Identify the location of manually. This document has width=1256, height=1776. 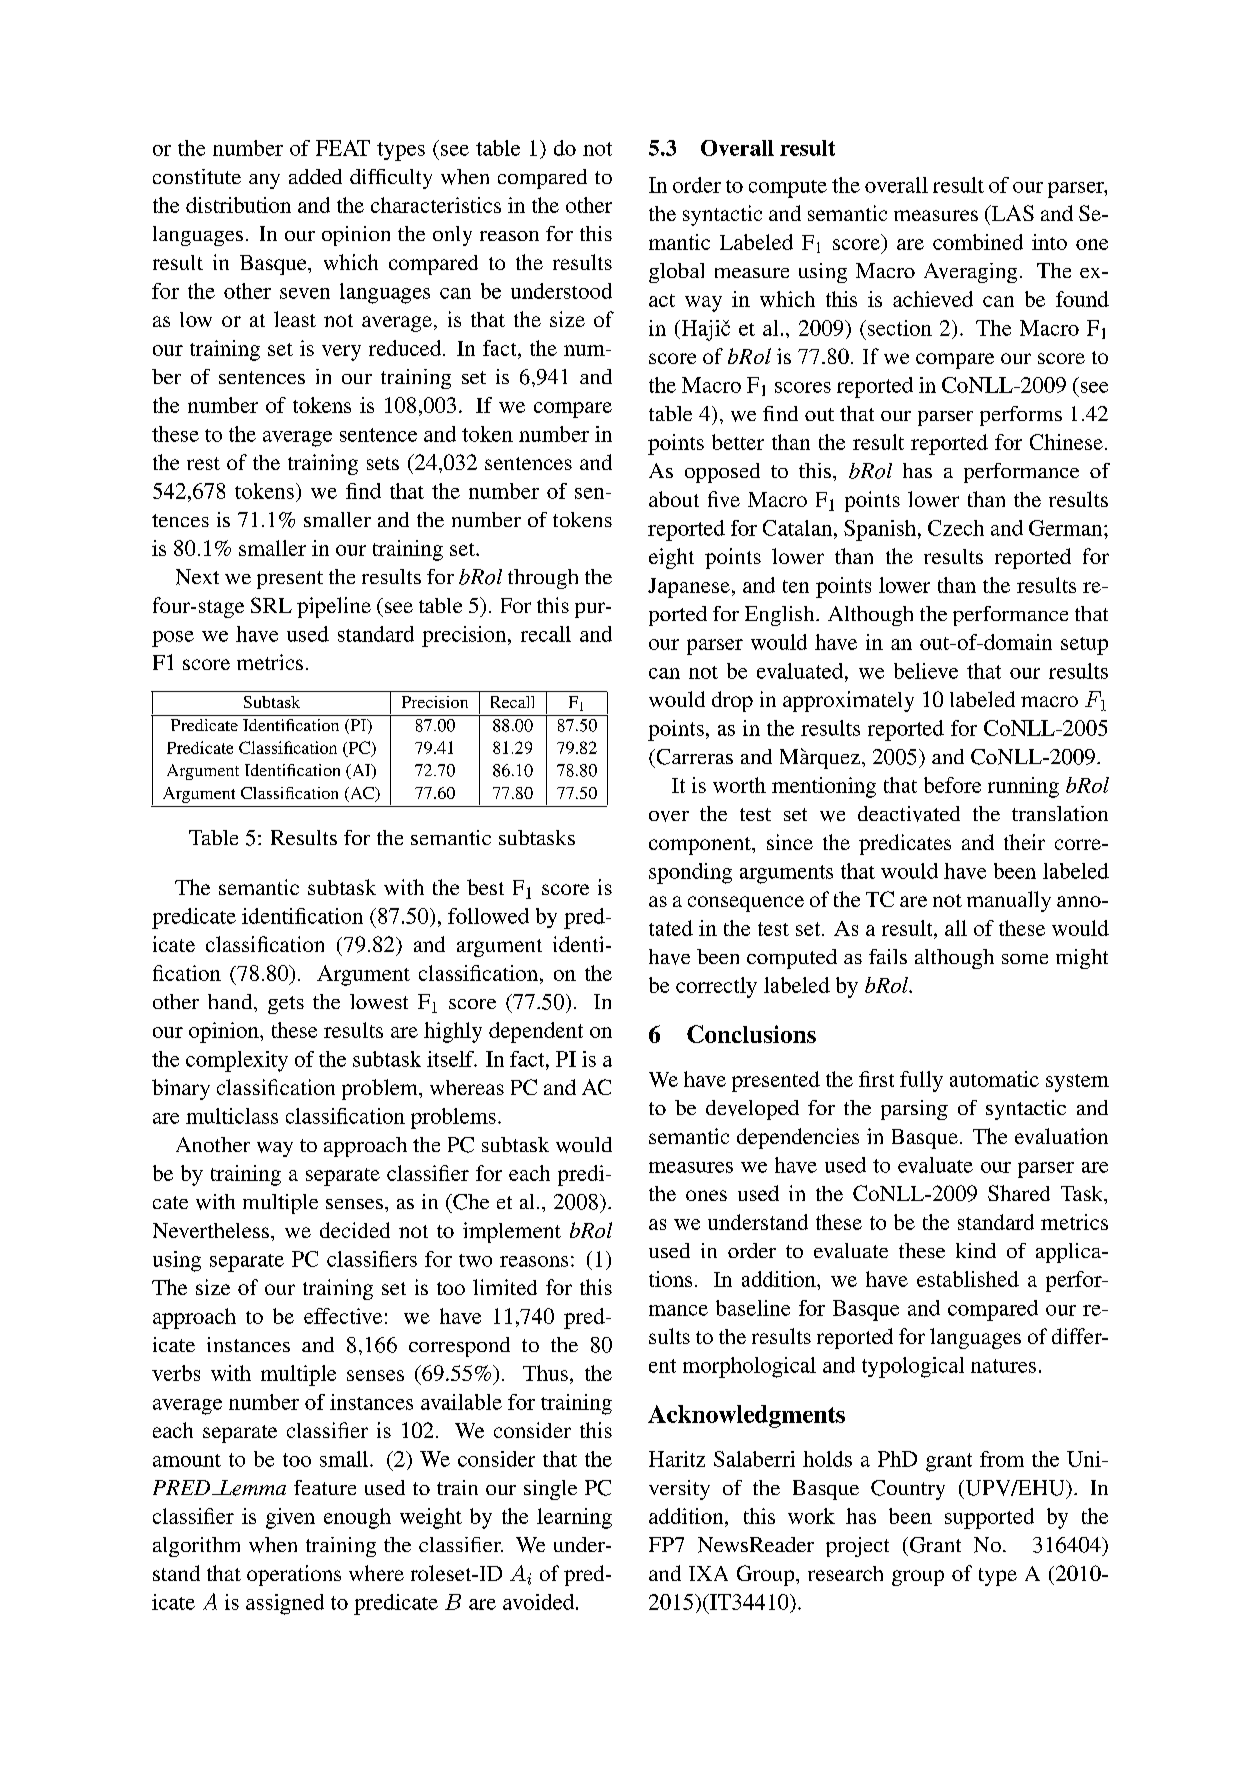
(1009, 901).
